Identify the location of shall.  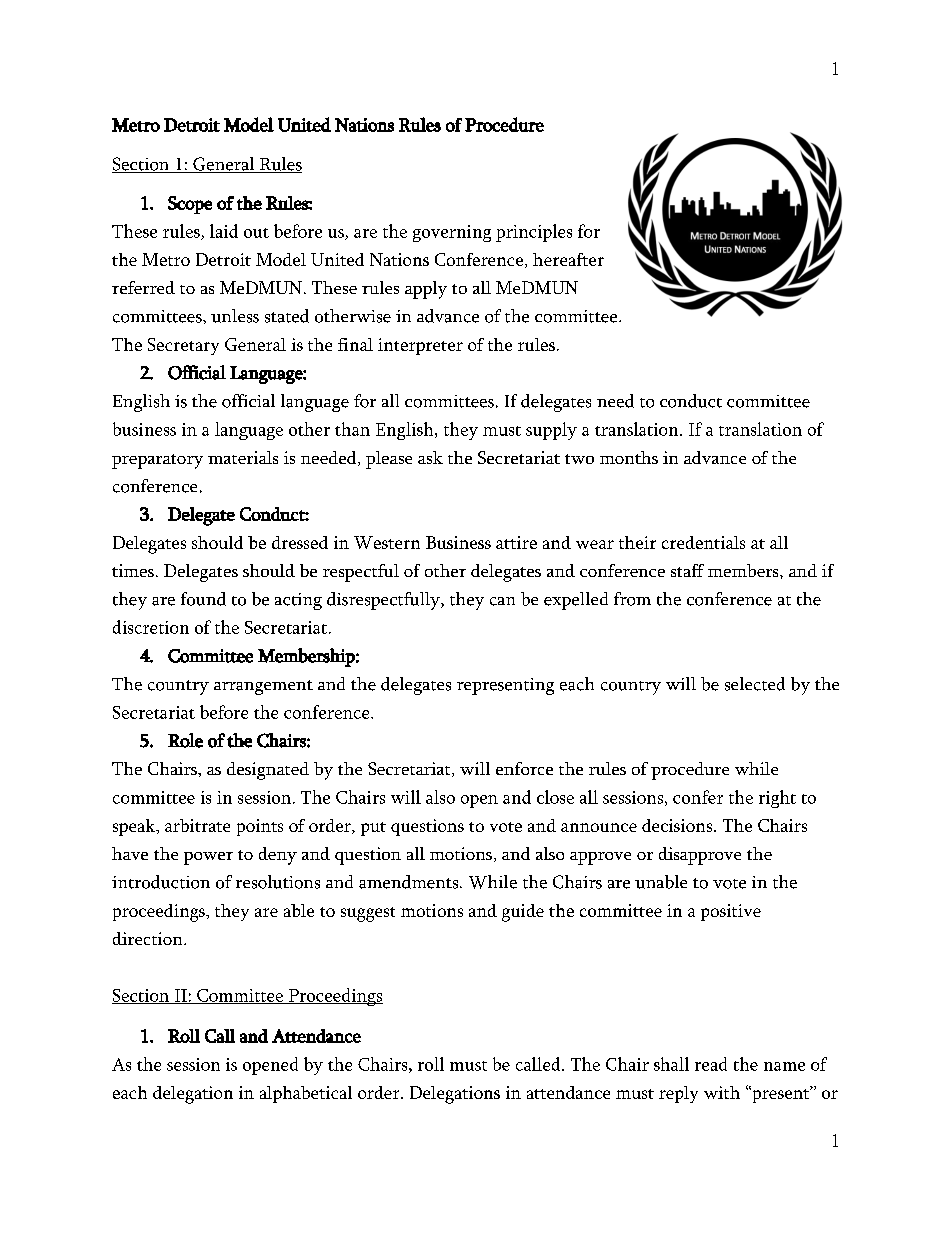
(671, 1064).
